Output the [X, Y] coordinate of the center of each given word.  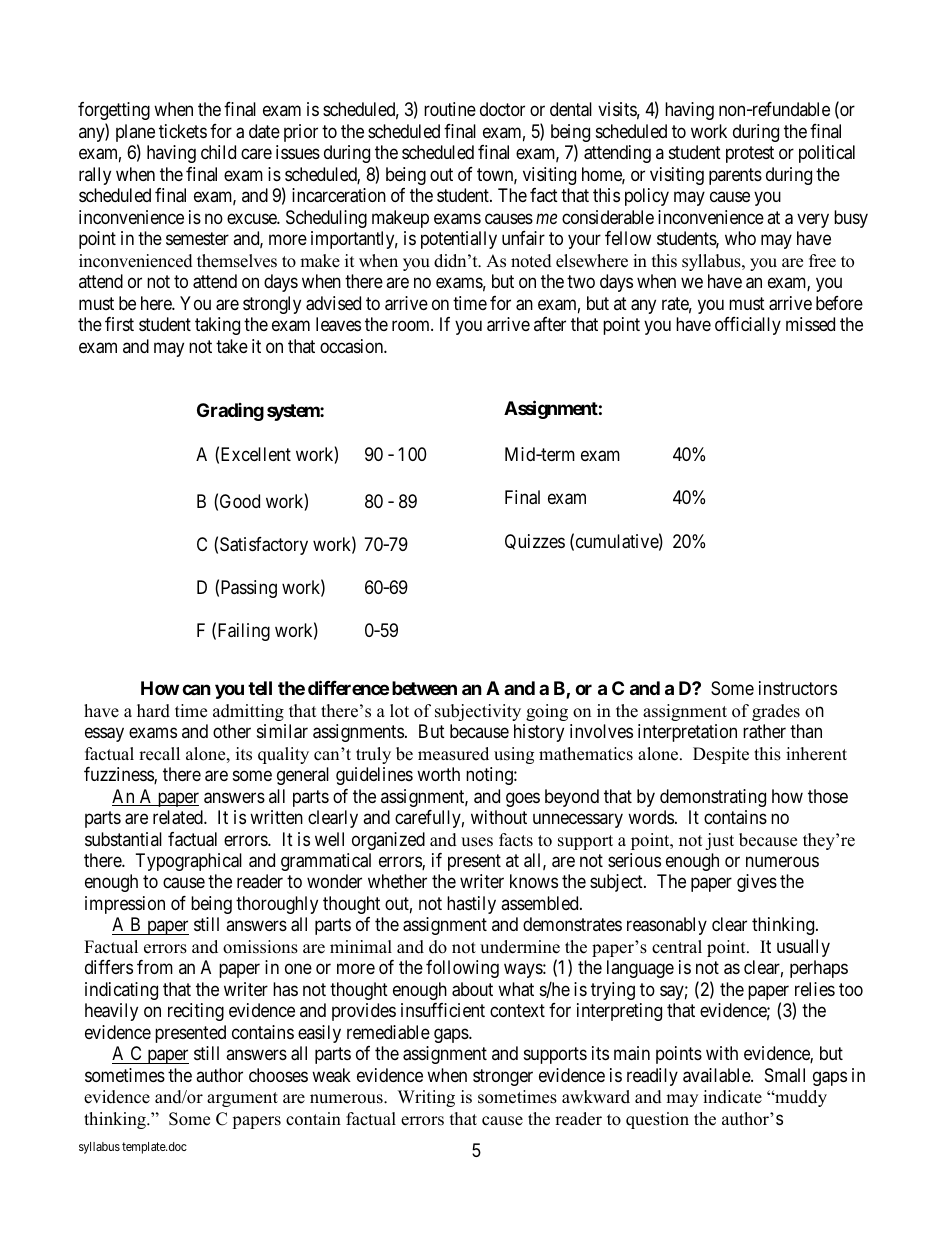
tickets [183, 131]
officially [748, 326]
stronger [503, 1077]
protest [750, 154]
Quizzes [535, 542]
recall [159, 754]
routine [450, 109]
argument [242, 1099]
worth [438, 774]
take [232, 346]
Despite [721, 755]
